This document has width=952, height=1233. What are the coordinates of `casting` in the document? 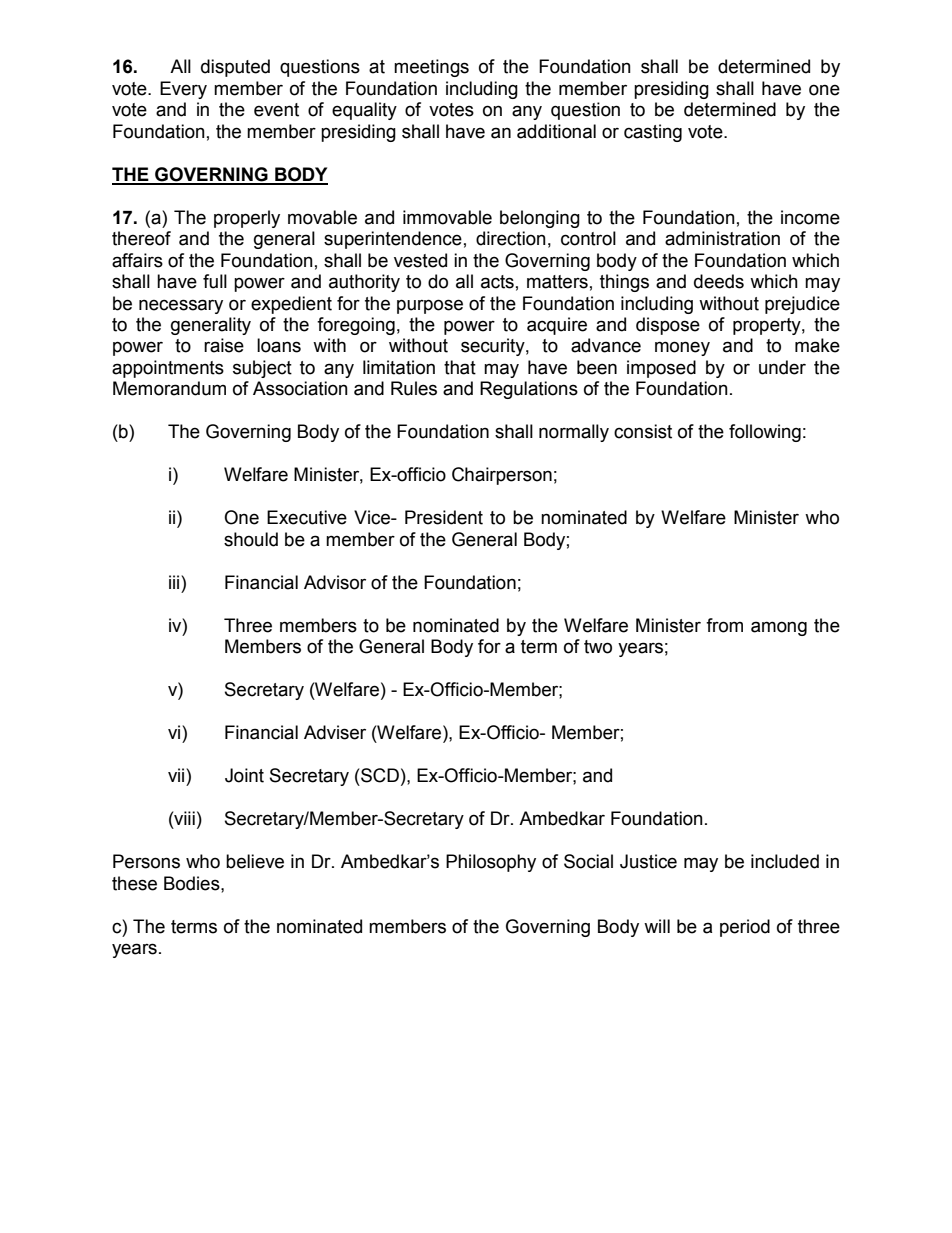 It's located at (653, 133).
